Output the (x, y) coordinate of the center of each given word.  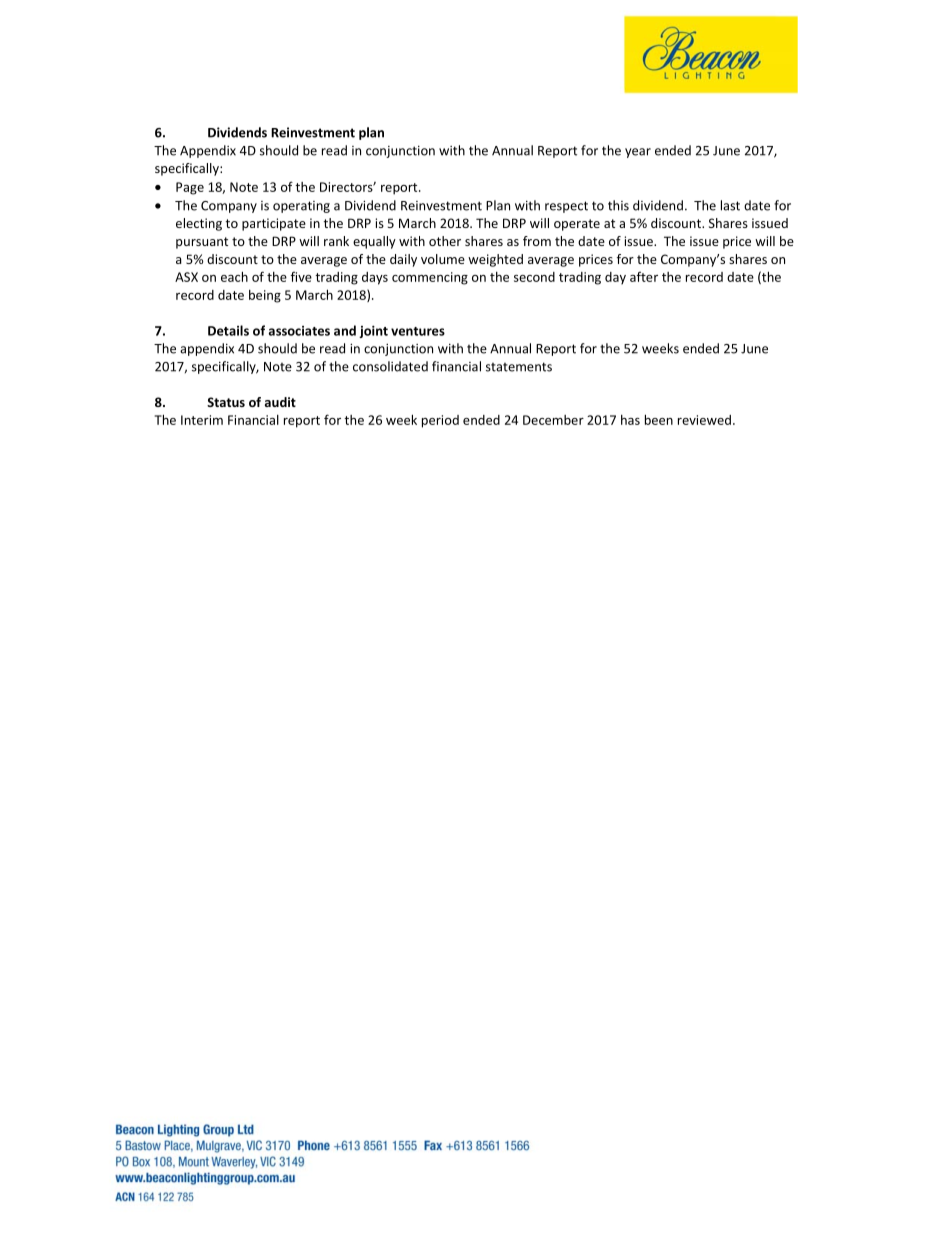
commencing (430, 278)
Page (190, 188)
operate (577, 225)
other (445, 241)
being (265, 296)
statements (519, 367)
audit (280, 402)
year (638, 153)
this (618, 205)
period (440, 421)
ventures (418, 331)
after (644, 276)
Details (228, 330)
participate (274, 224)
